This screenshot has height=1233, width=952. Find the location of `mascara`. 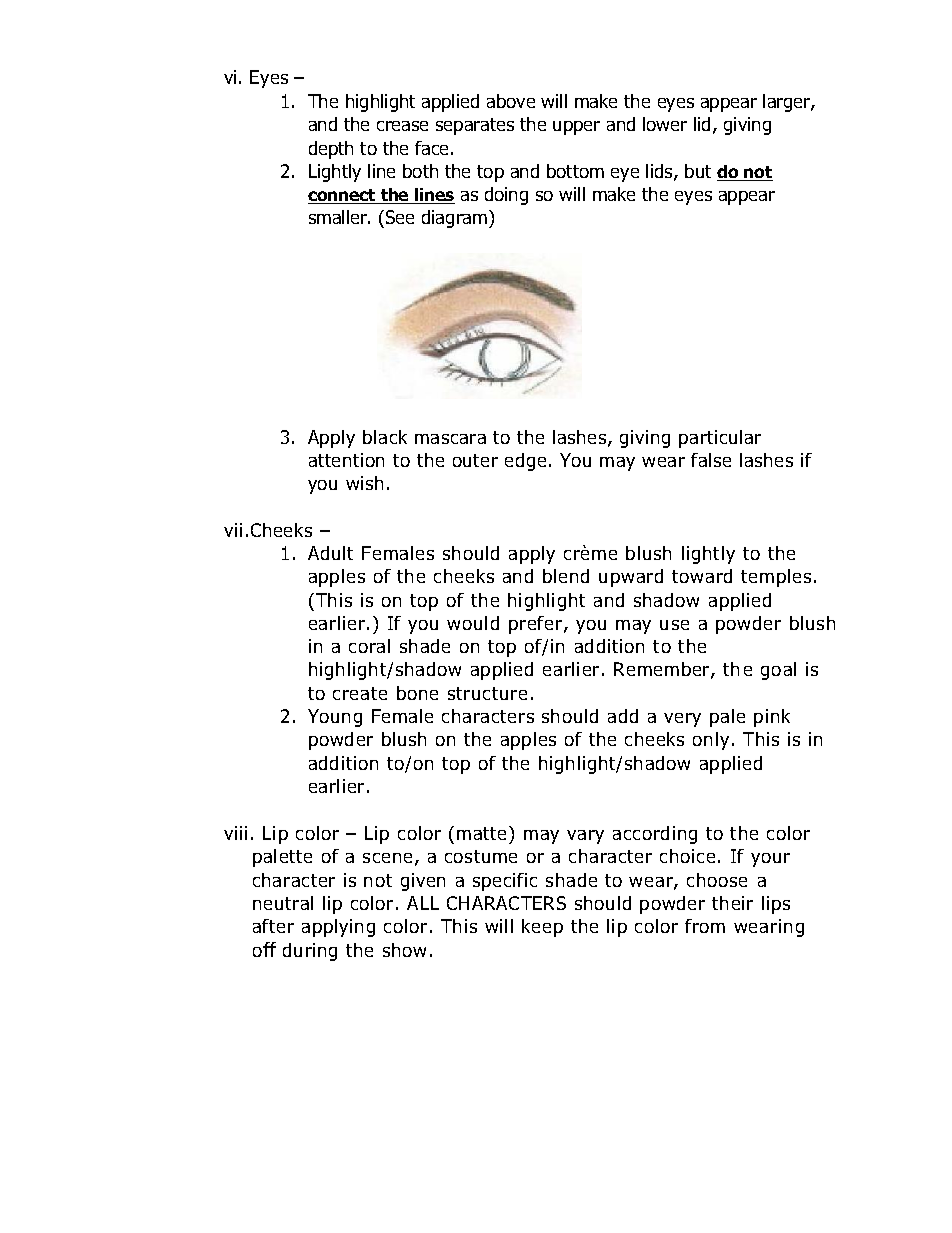

mascara is located at coordinates (450, 439).
